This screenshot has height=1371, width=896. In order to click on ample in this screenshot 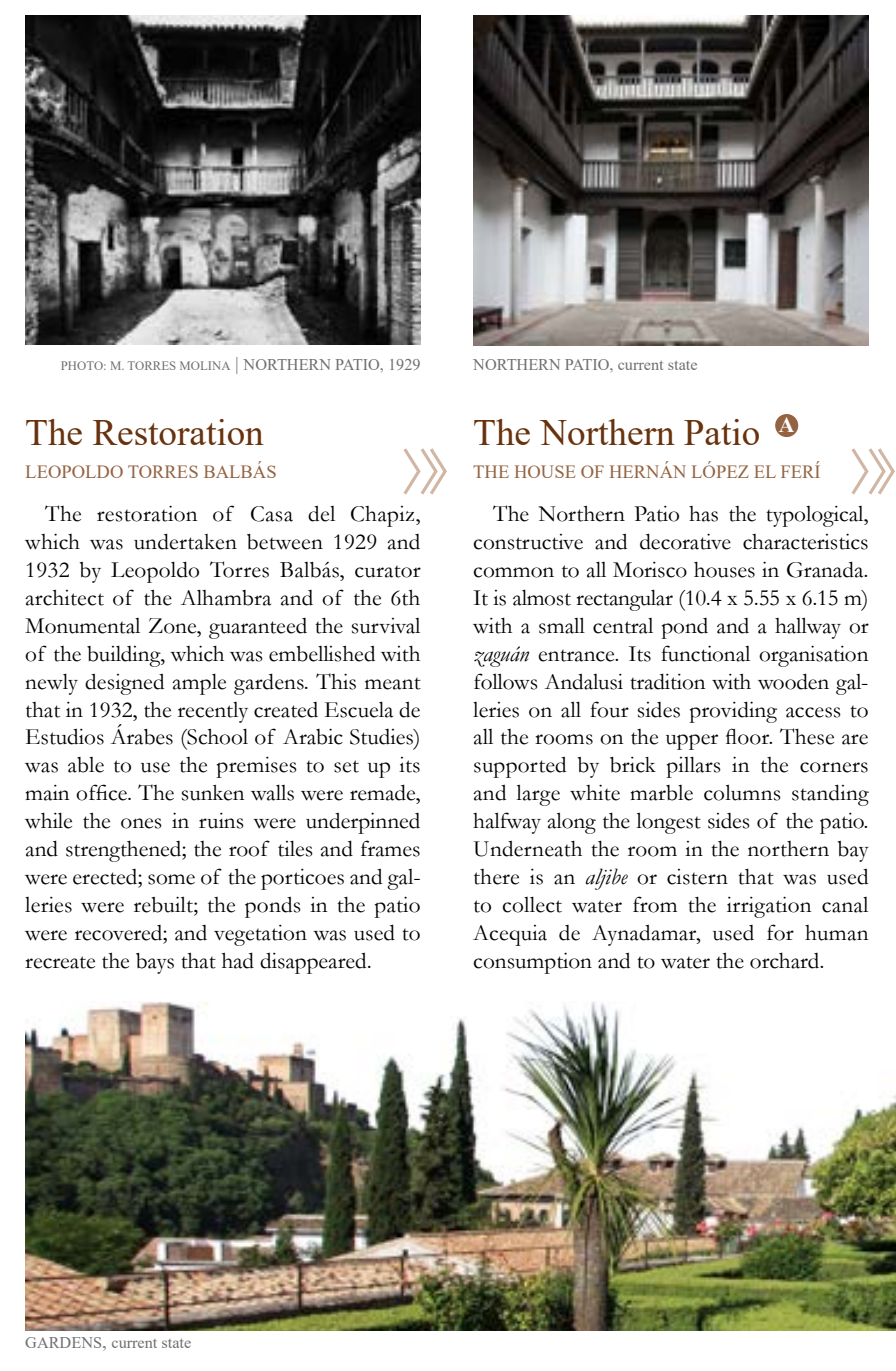, I will do `click(199, 684)`.
